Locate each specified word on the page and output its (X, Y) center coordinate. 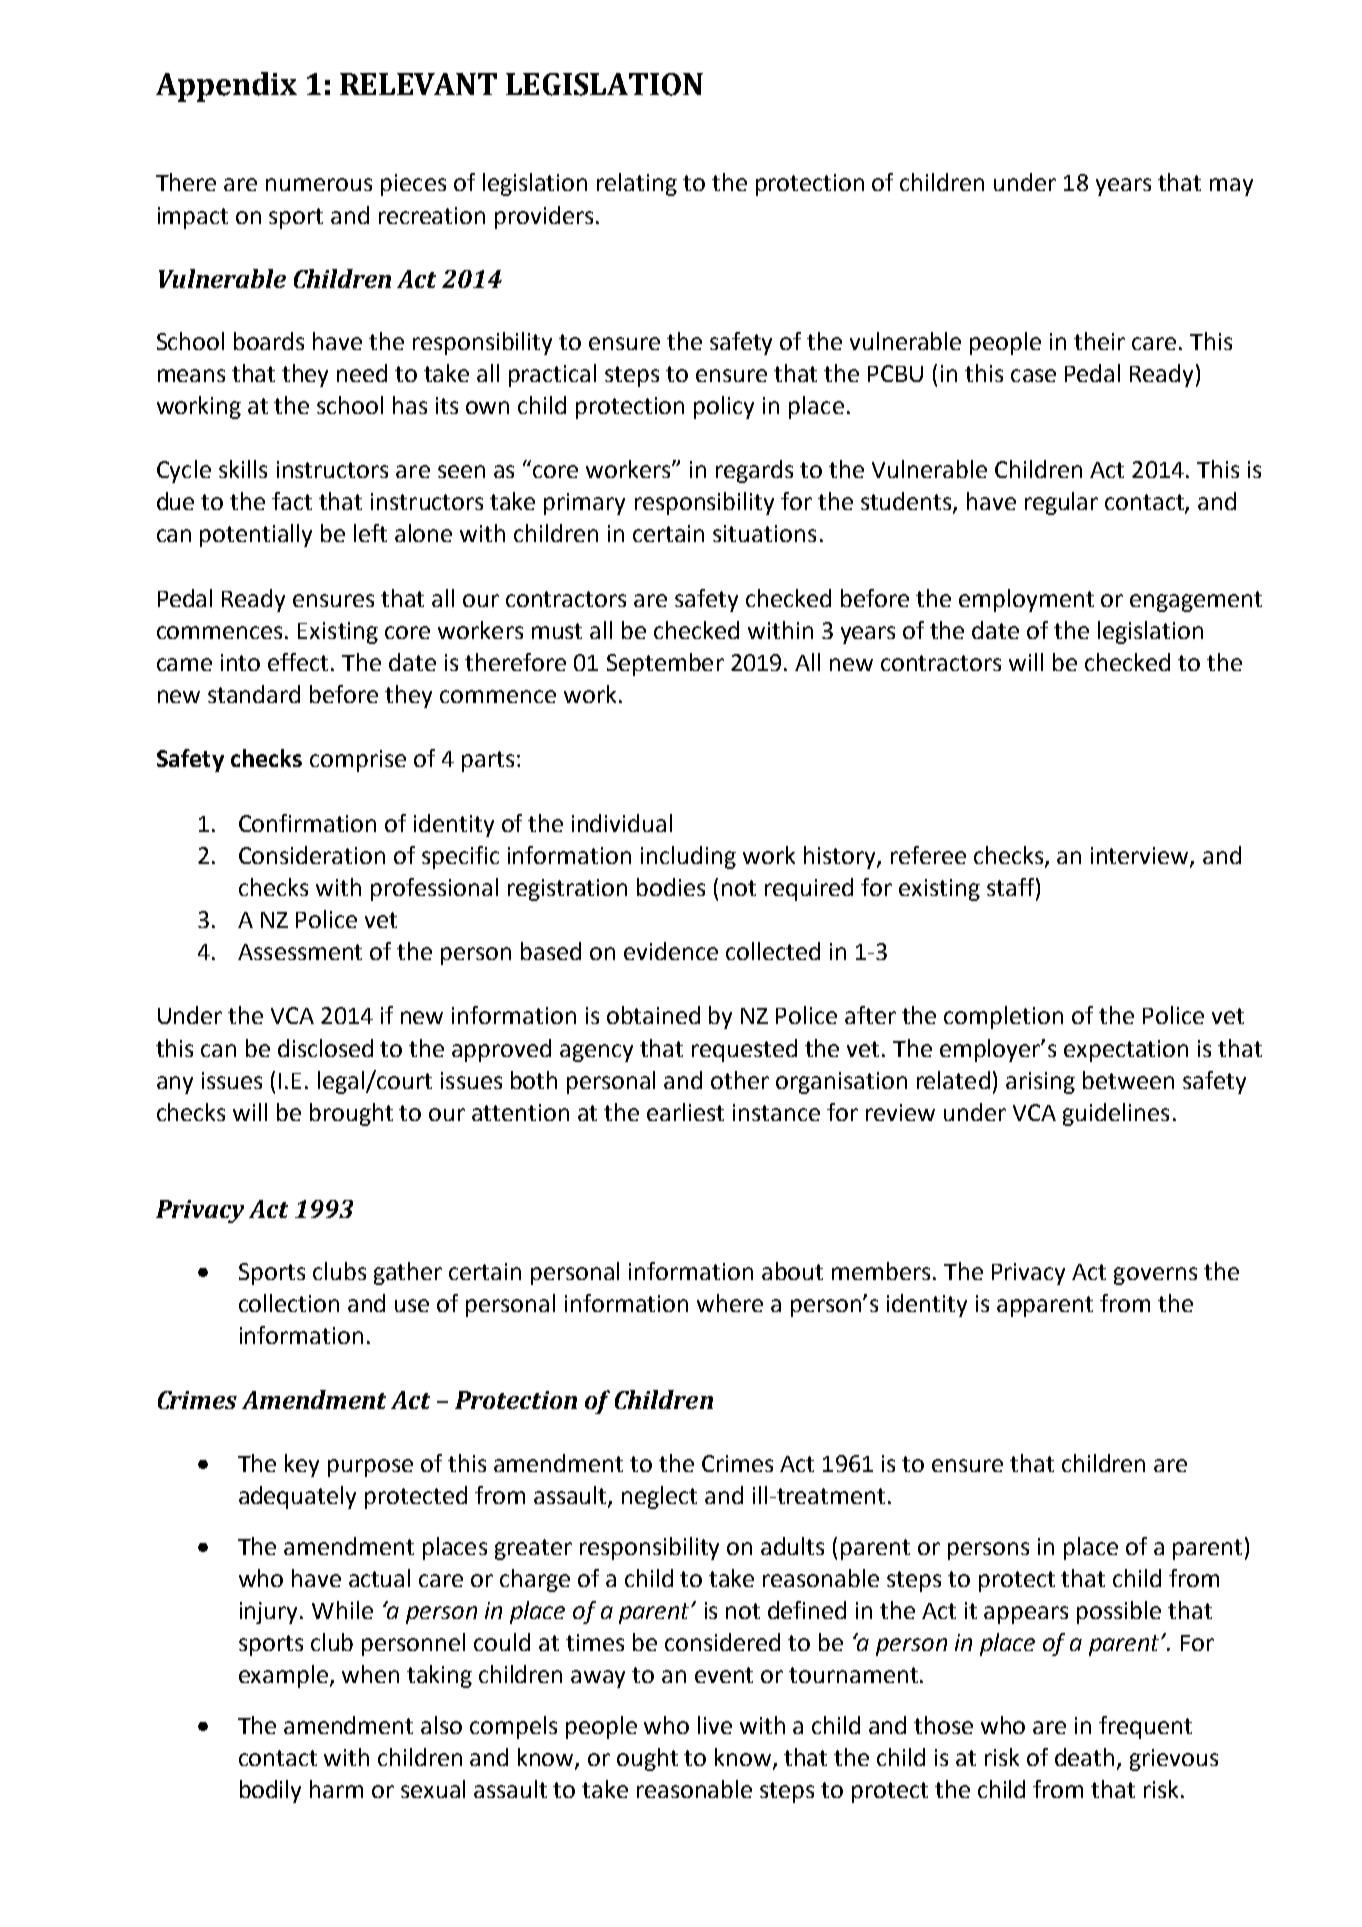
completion (1003, 1017)
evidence (671, 951)
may (1231, 187)
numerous (319, 184)
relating (637, 184)
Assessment (300, 952)
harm (336, 1789)
